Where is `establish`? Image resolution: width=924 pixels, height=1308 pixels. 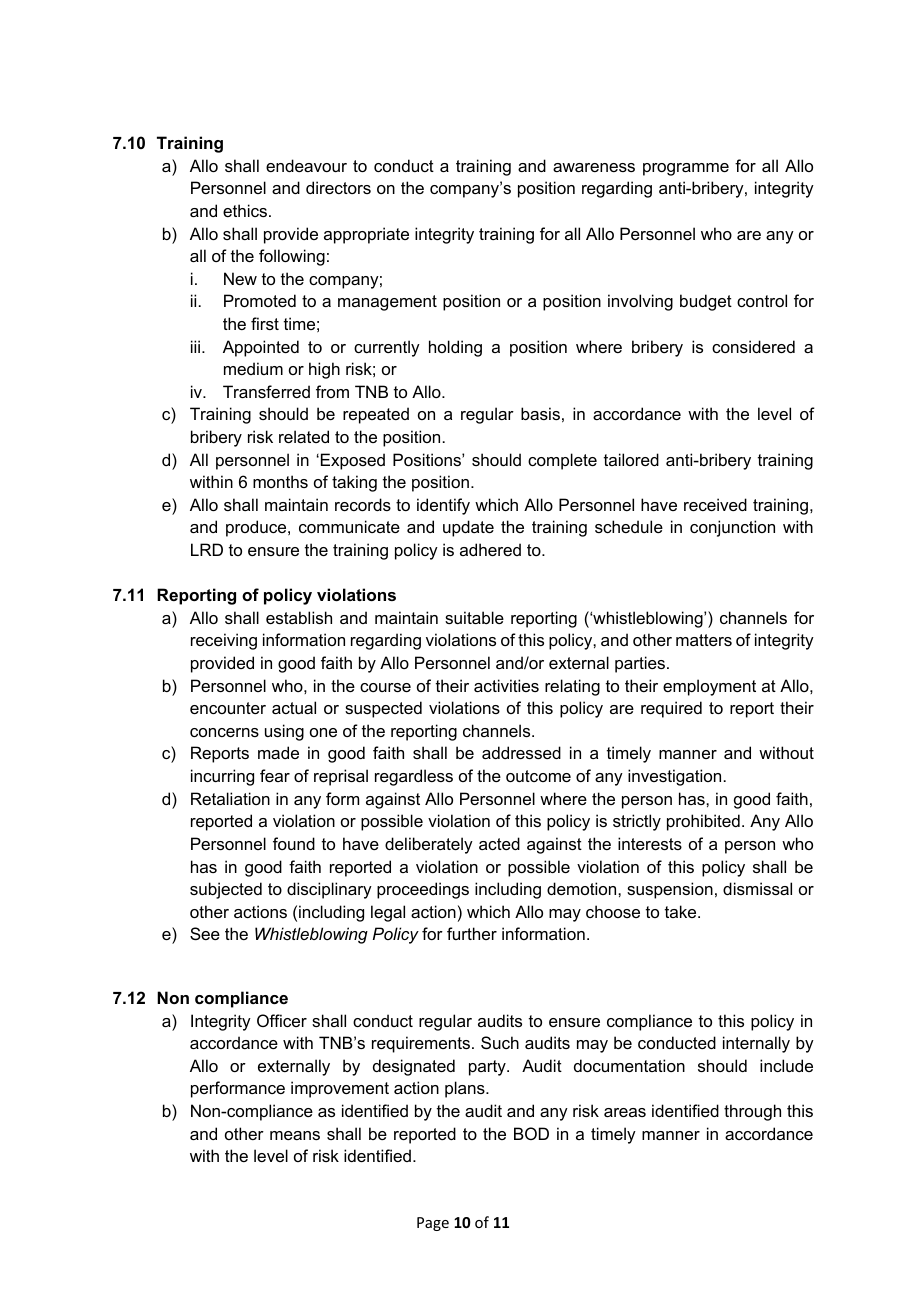
establish is located at coordinates (299, 617).
